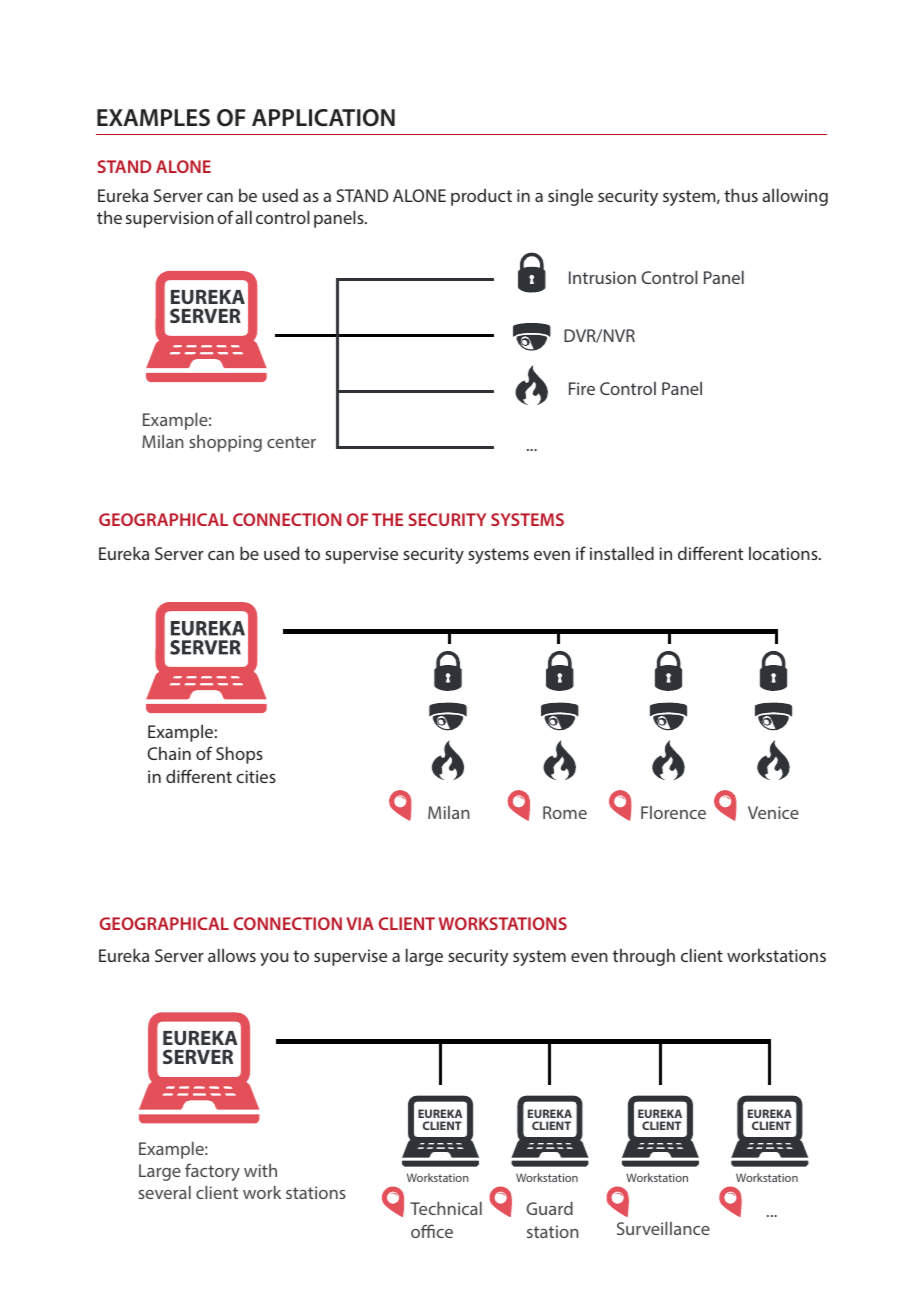 The width and height of the page is (924, 1308). What do you see at coordinates (225, 443) in the page?
I see `shopping` at bounding box center [225, 443].
